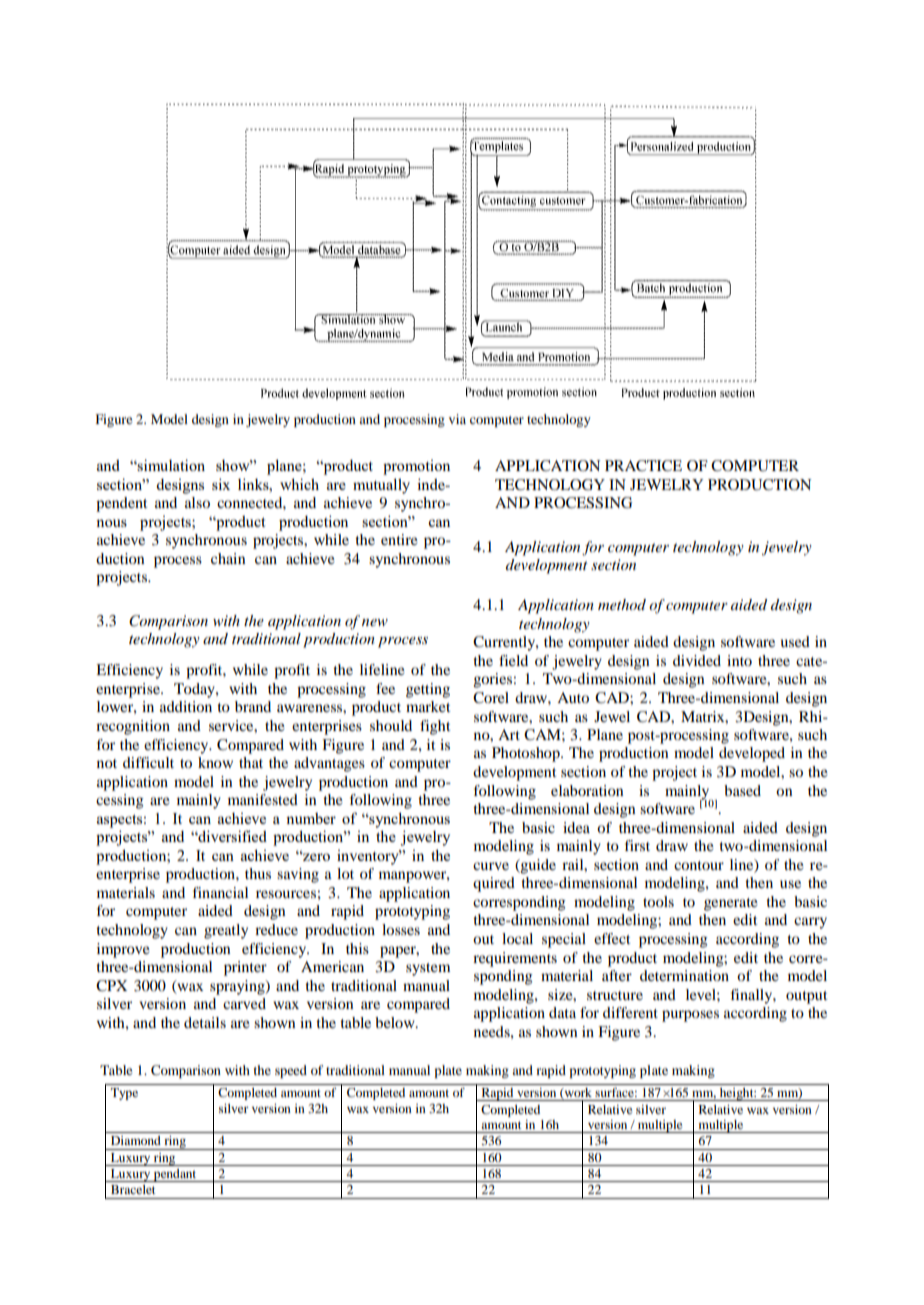 Image resolution: width=924 pixels, height=1305 pixels. What do you see at coordinates (396, 1022) in the image?
I see `below` at bounding box center [396, 1022].
